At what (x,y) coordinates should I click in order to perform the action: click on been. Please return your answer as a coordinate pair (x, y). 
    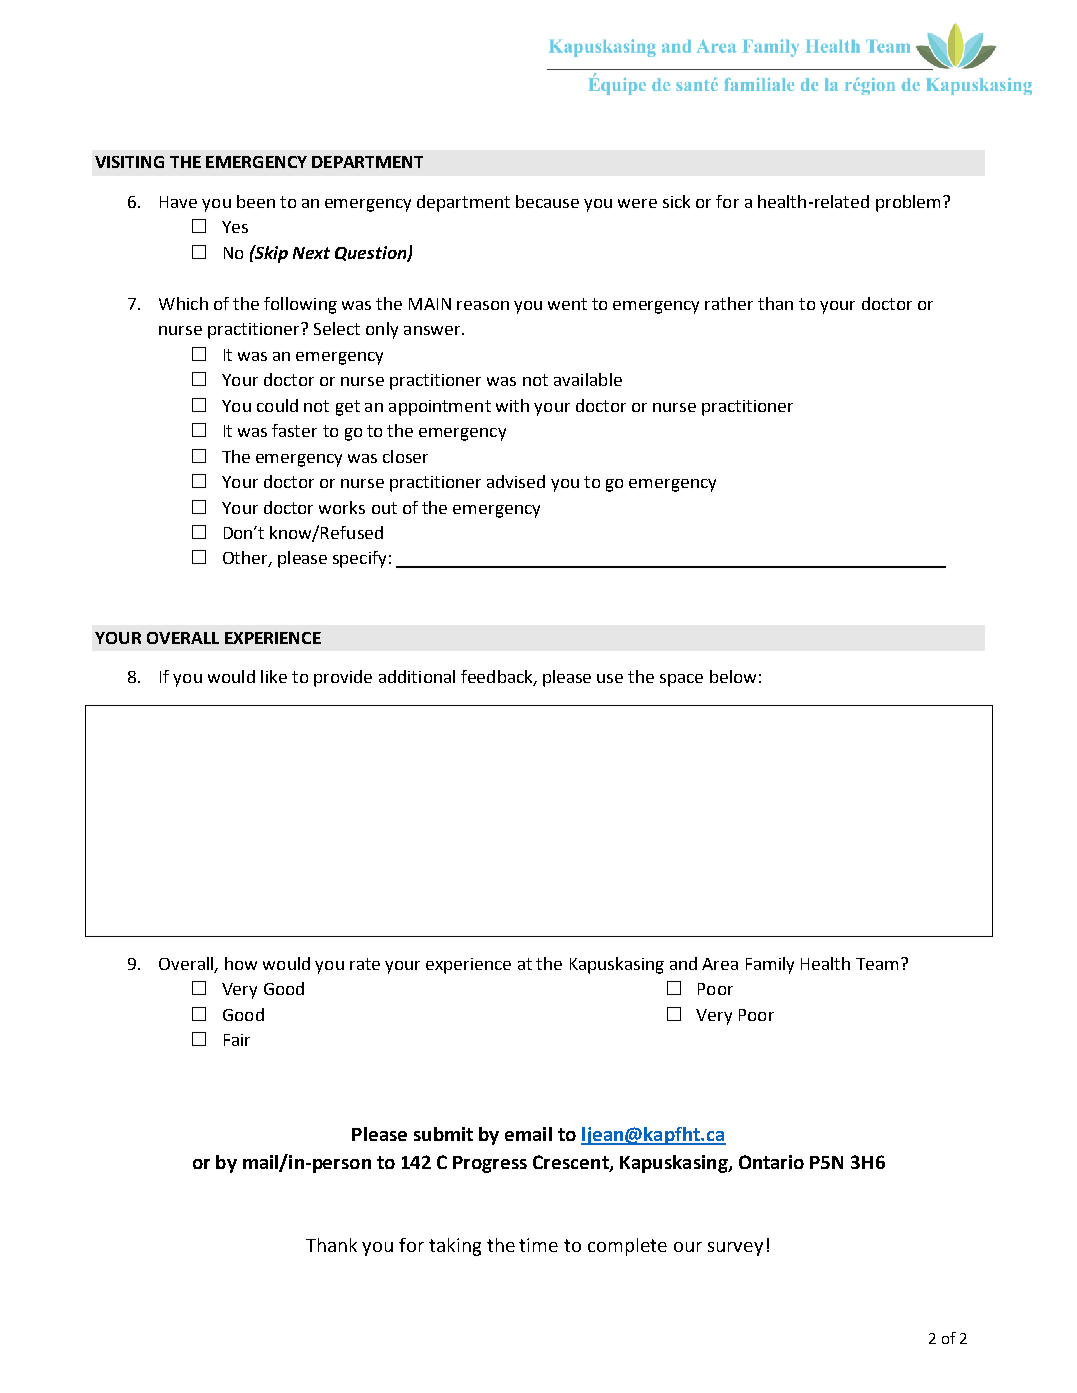
    Looking at the image, I should click on (256, 201).
